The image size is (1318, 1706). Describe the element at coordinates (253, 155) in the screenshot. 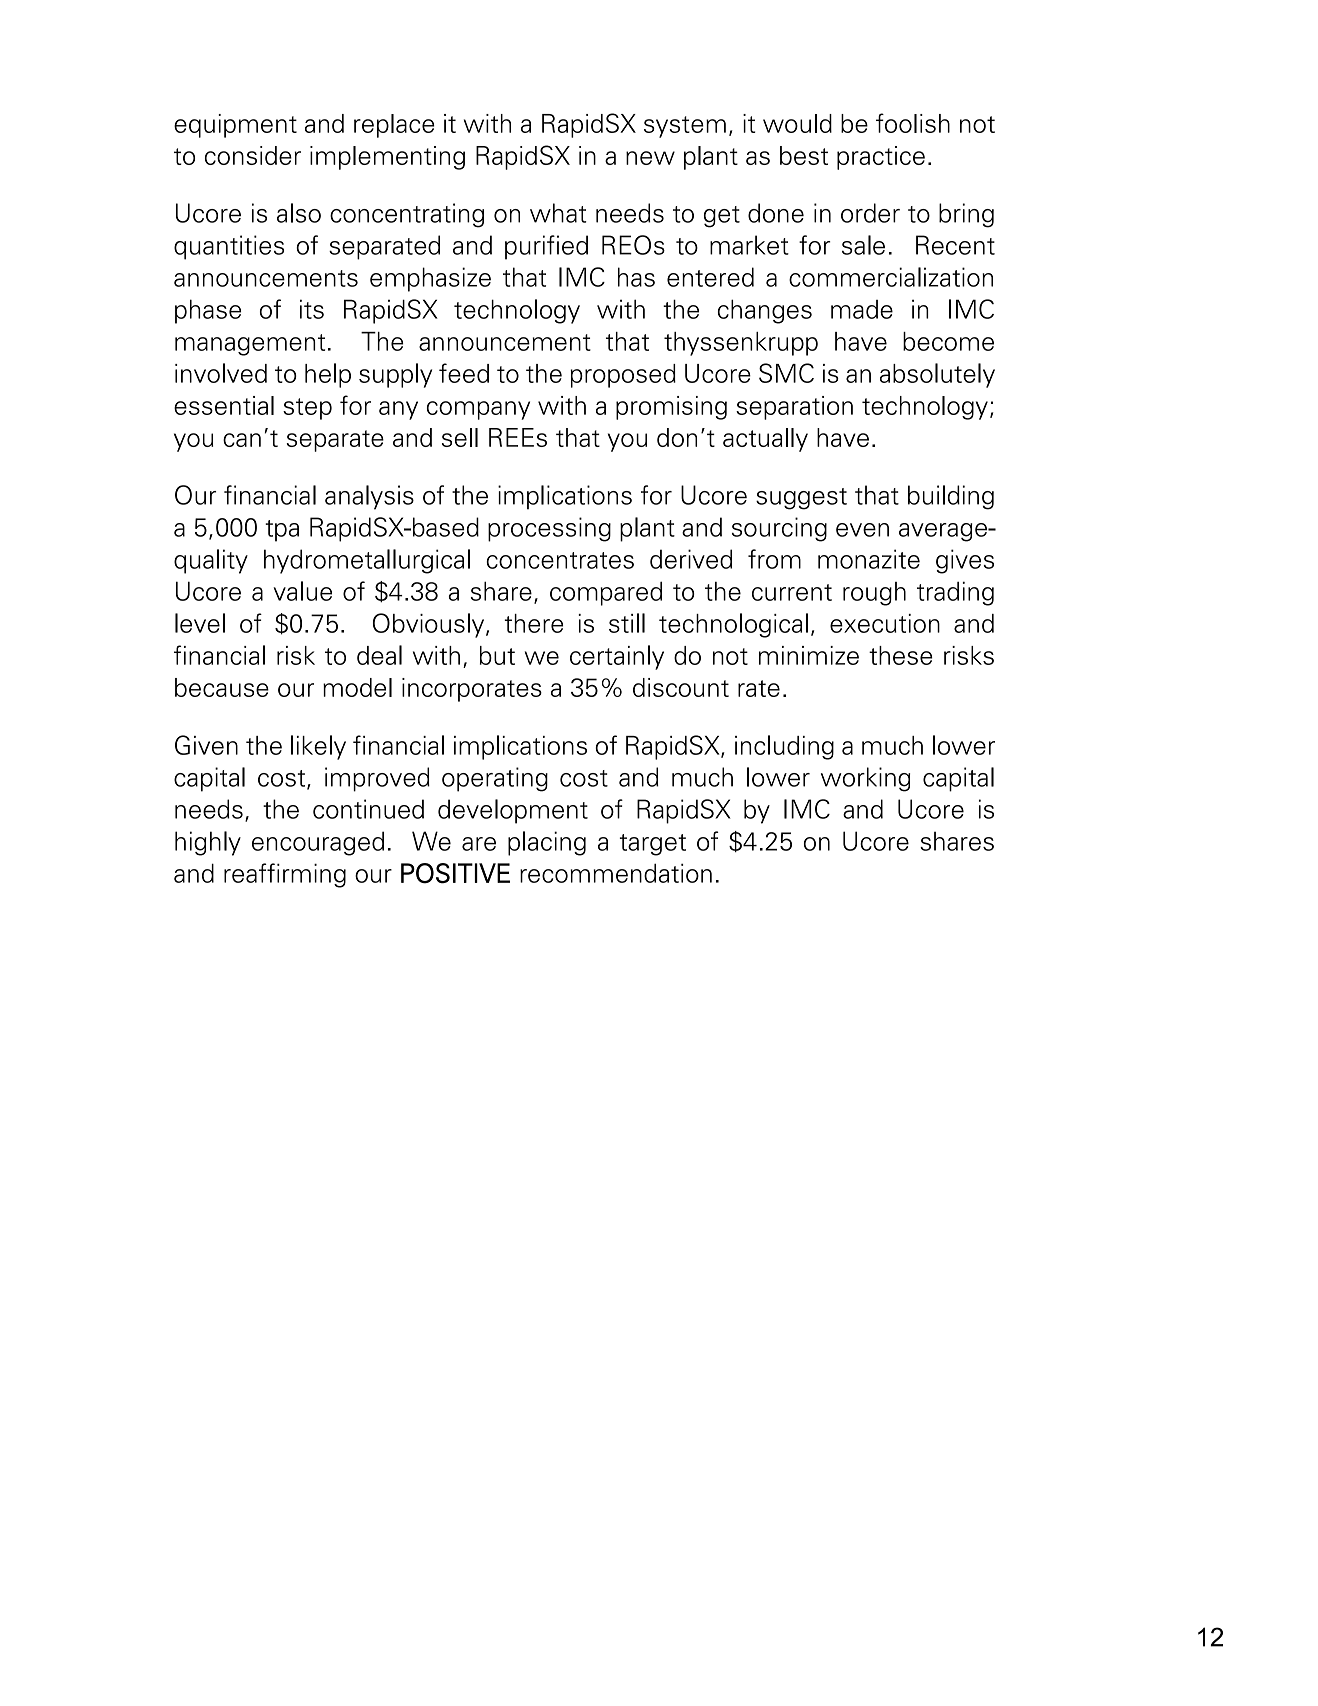

I see `consider` at that location.
